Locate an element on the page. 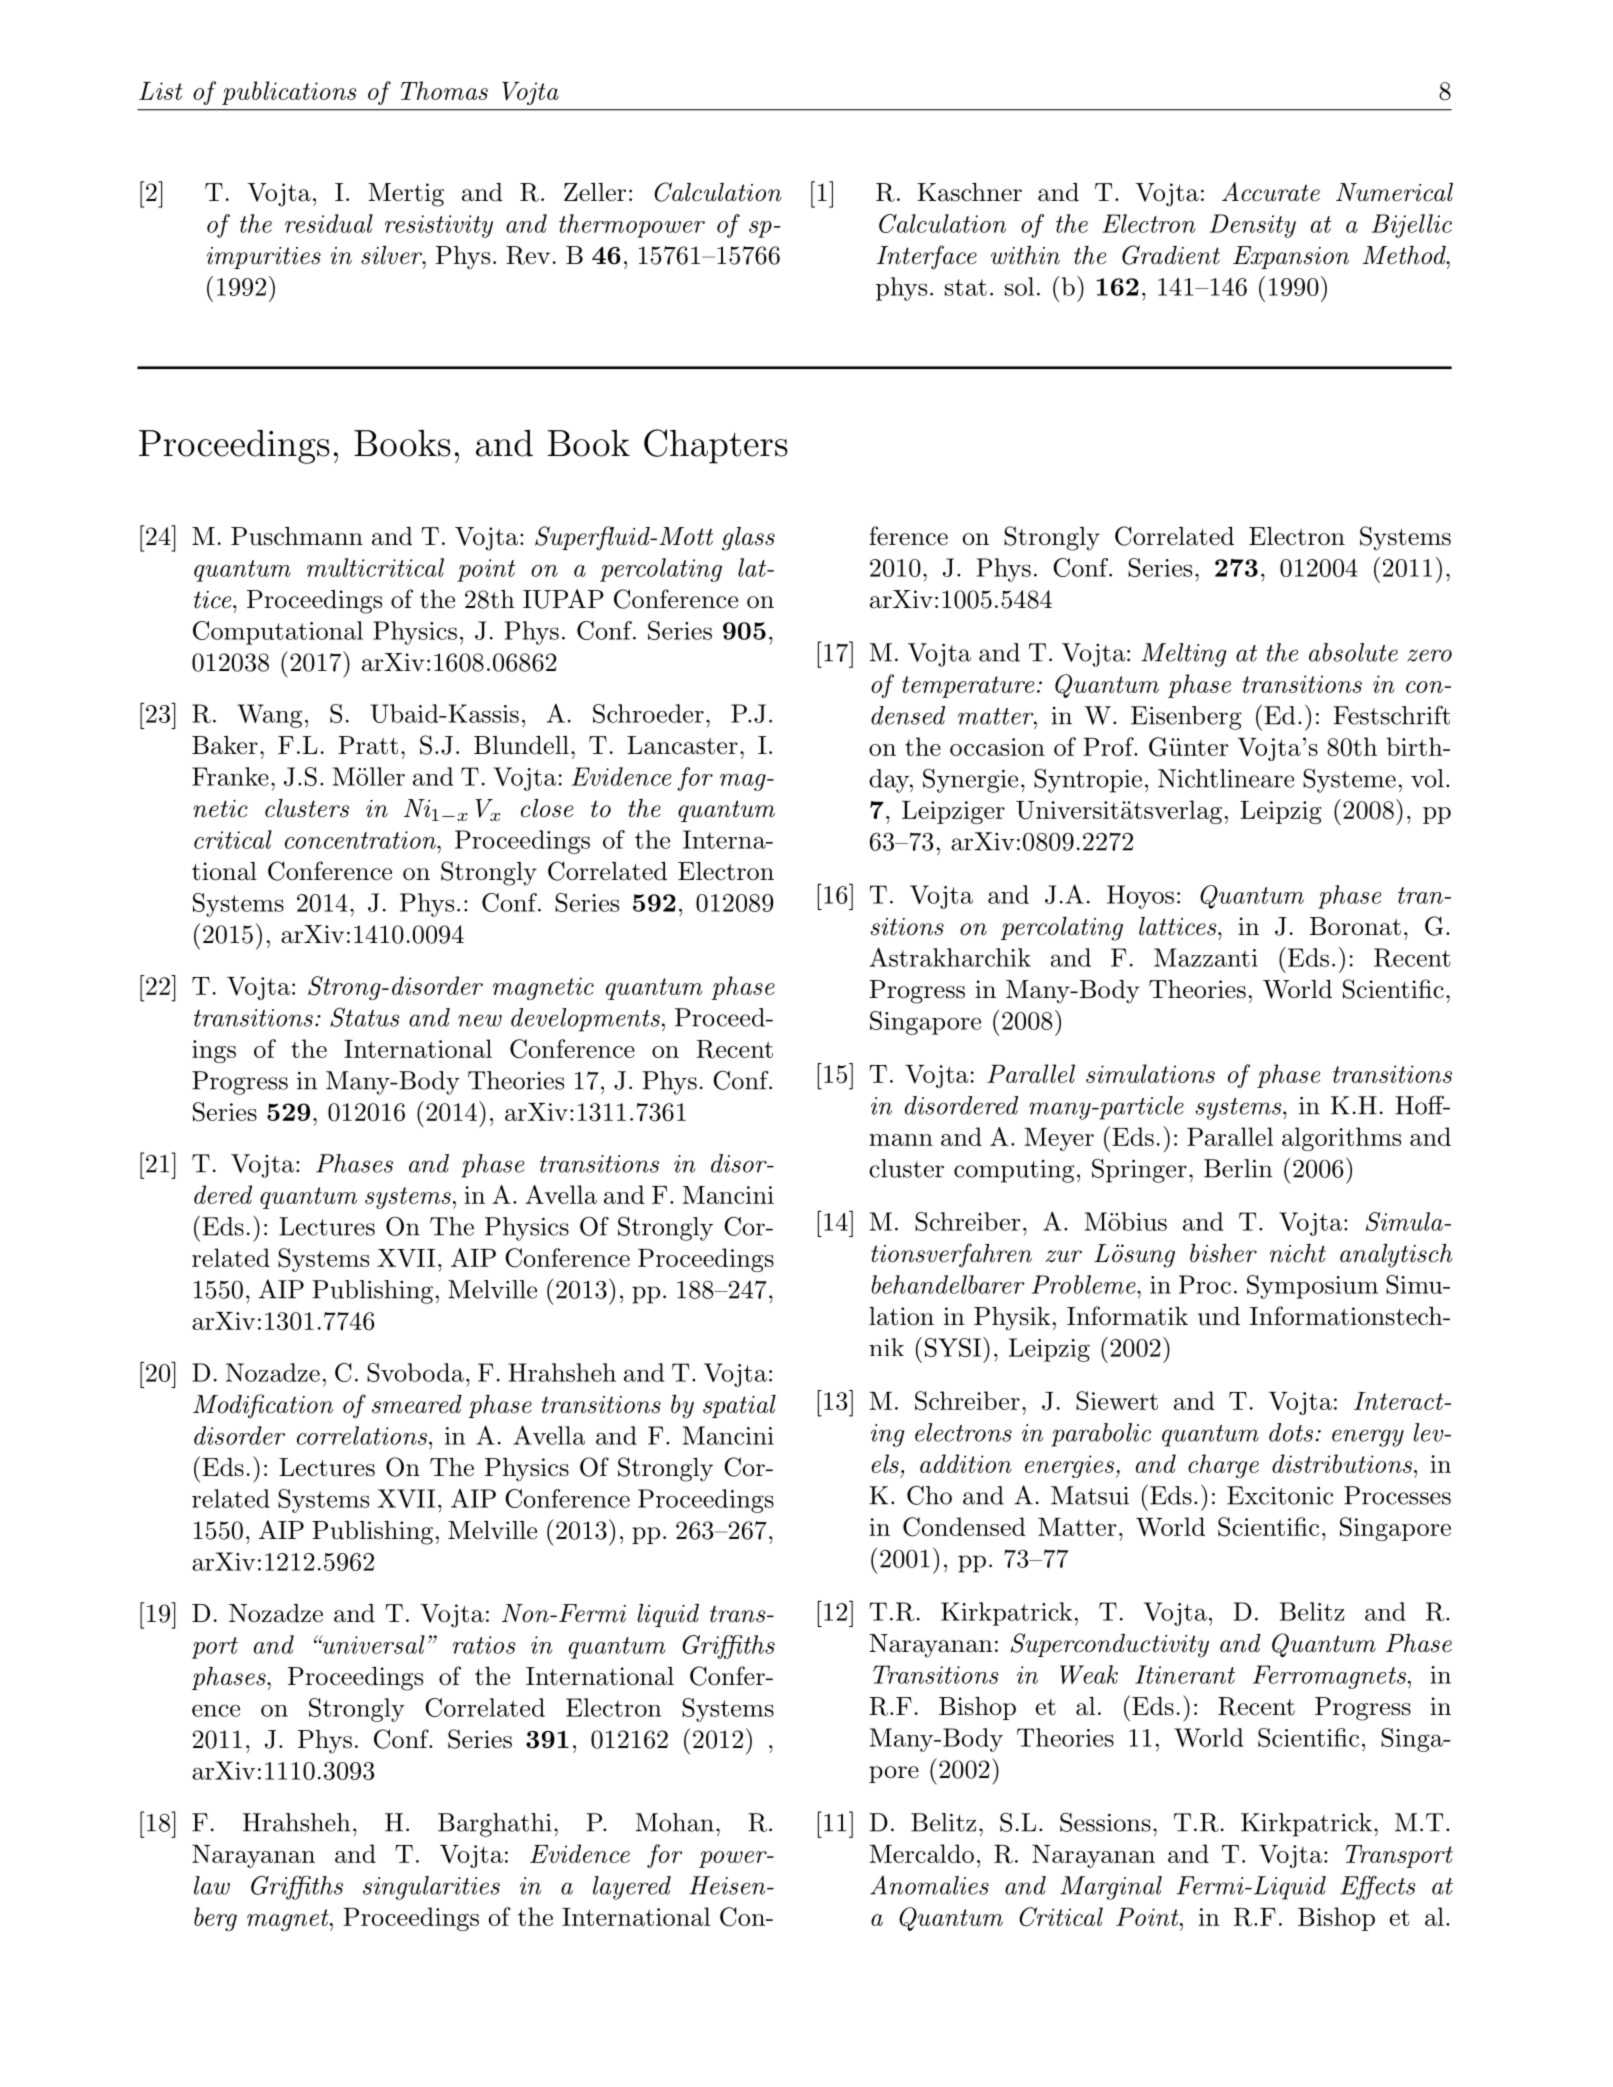  publications is located at coordinates (289, 93).
